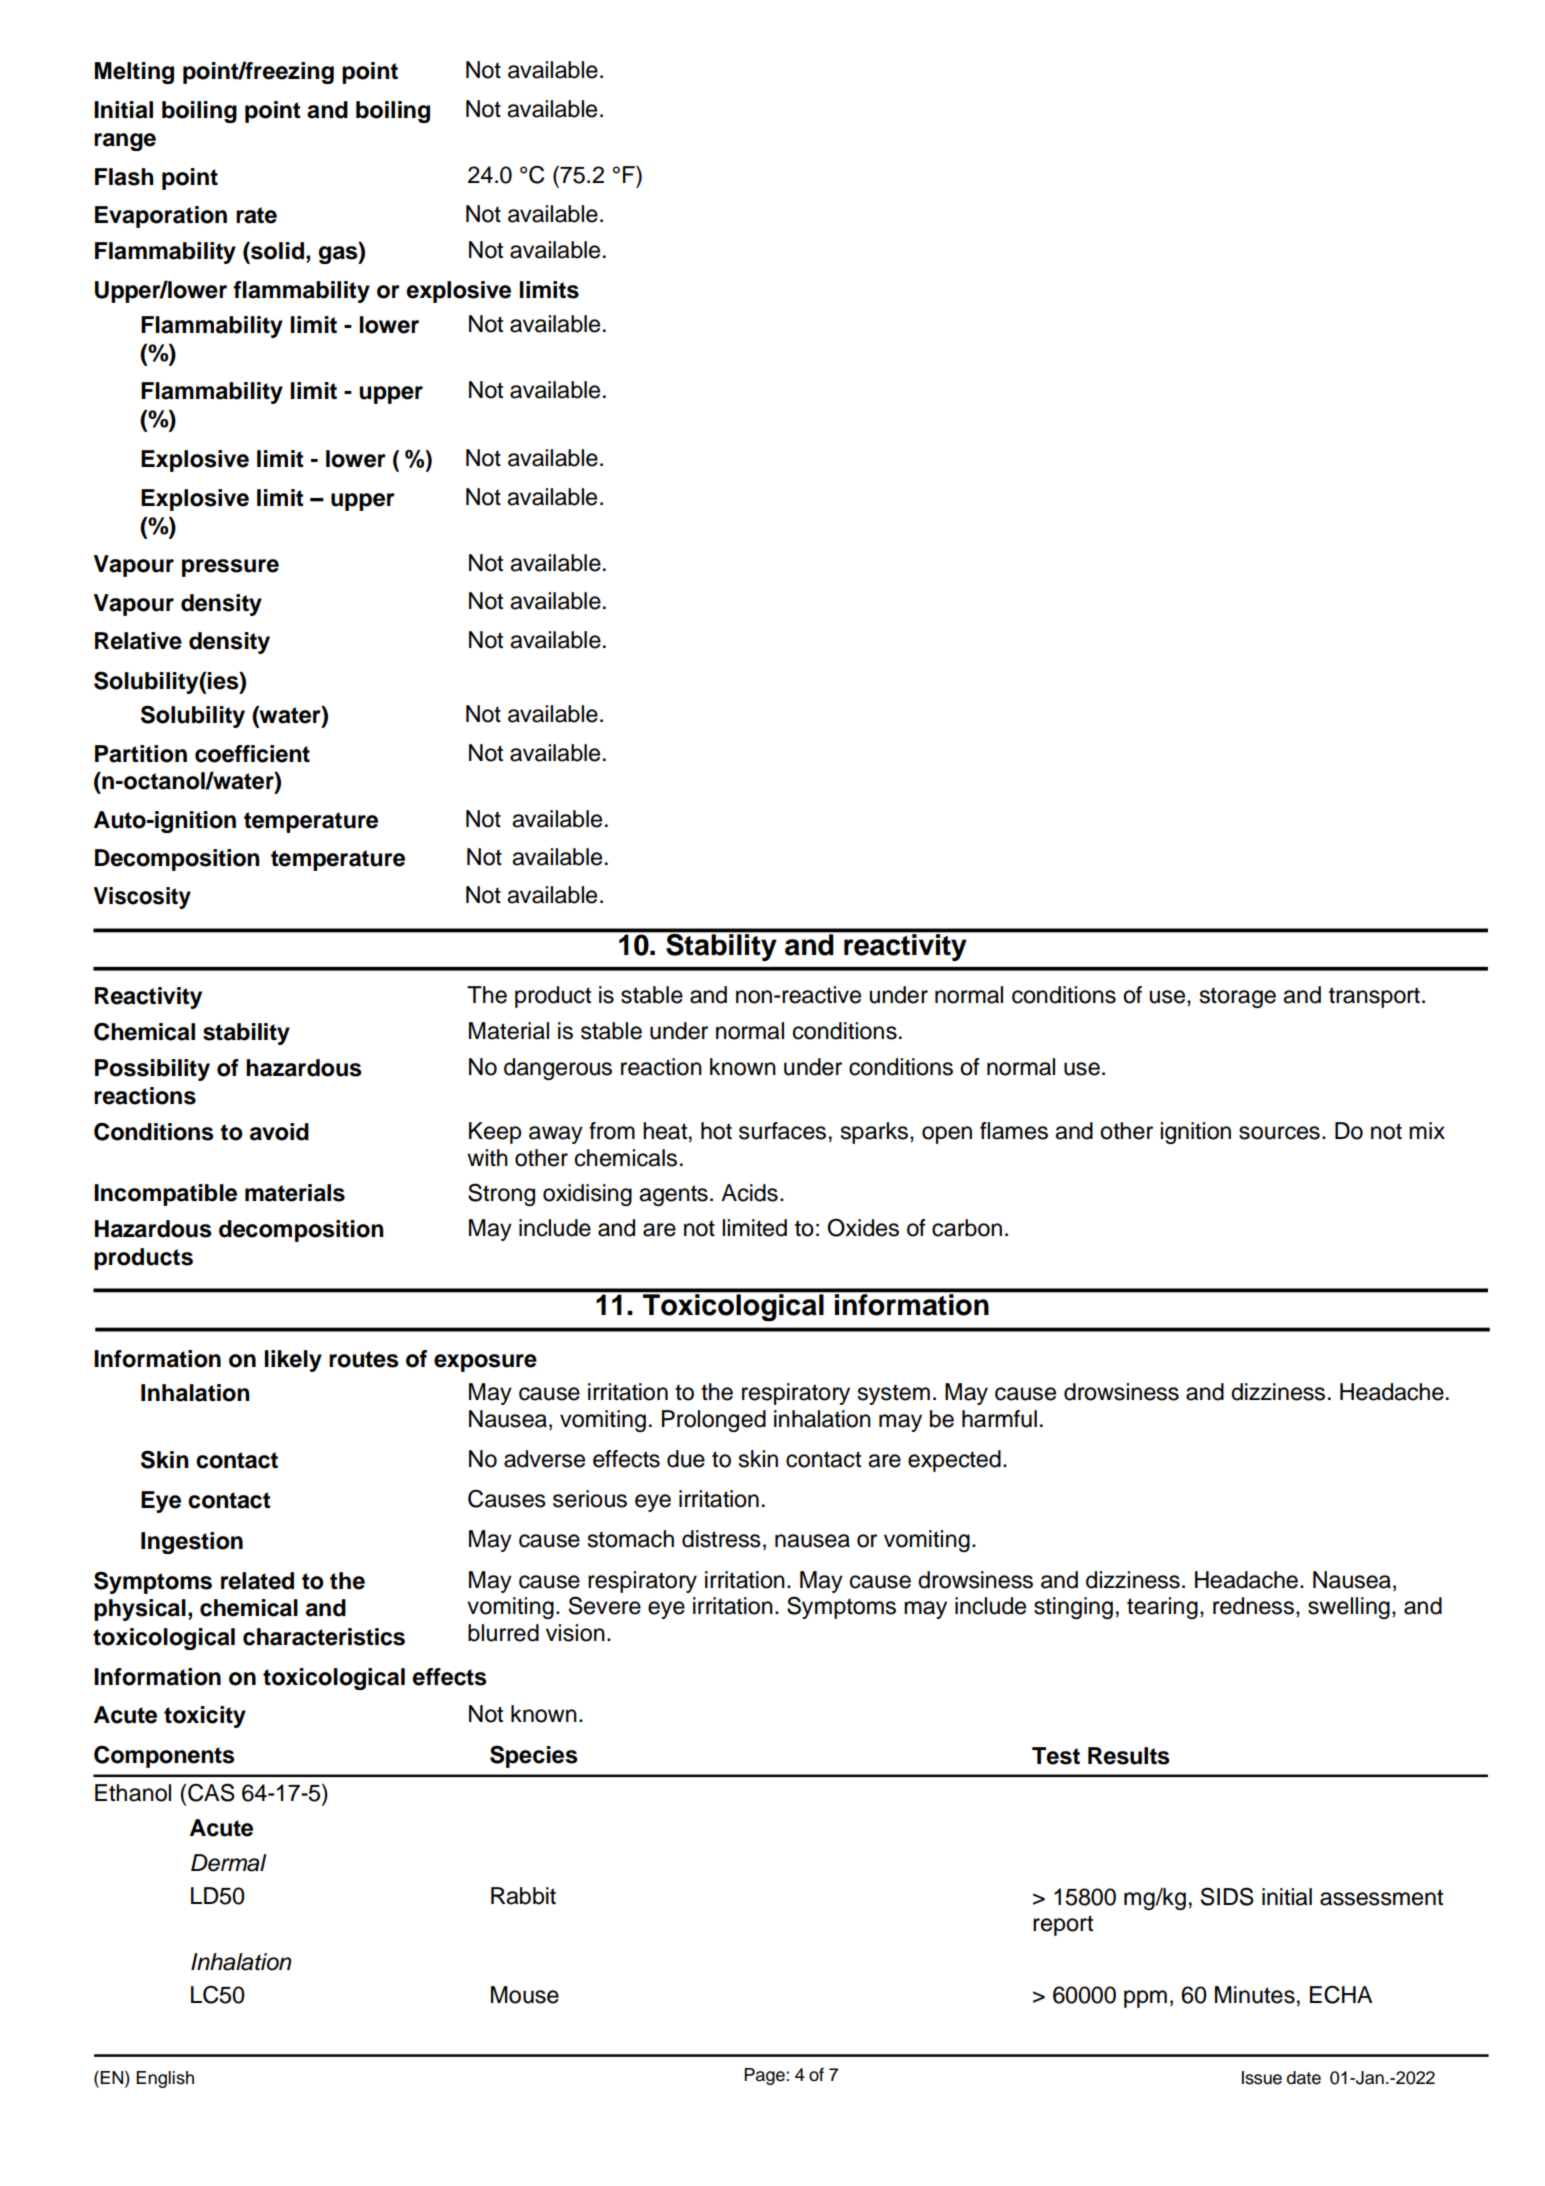 This page has height=2186, width=1545. I want to click on English, so click(165, 2079).
